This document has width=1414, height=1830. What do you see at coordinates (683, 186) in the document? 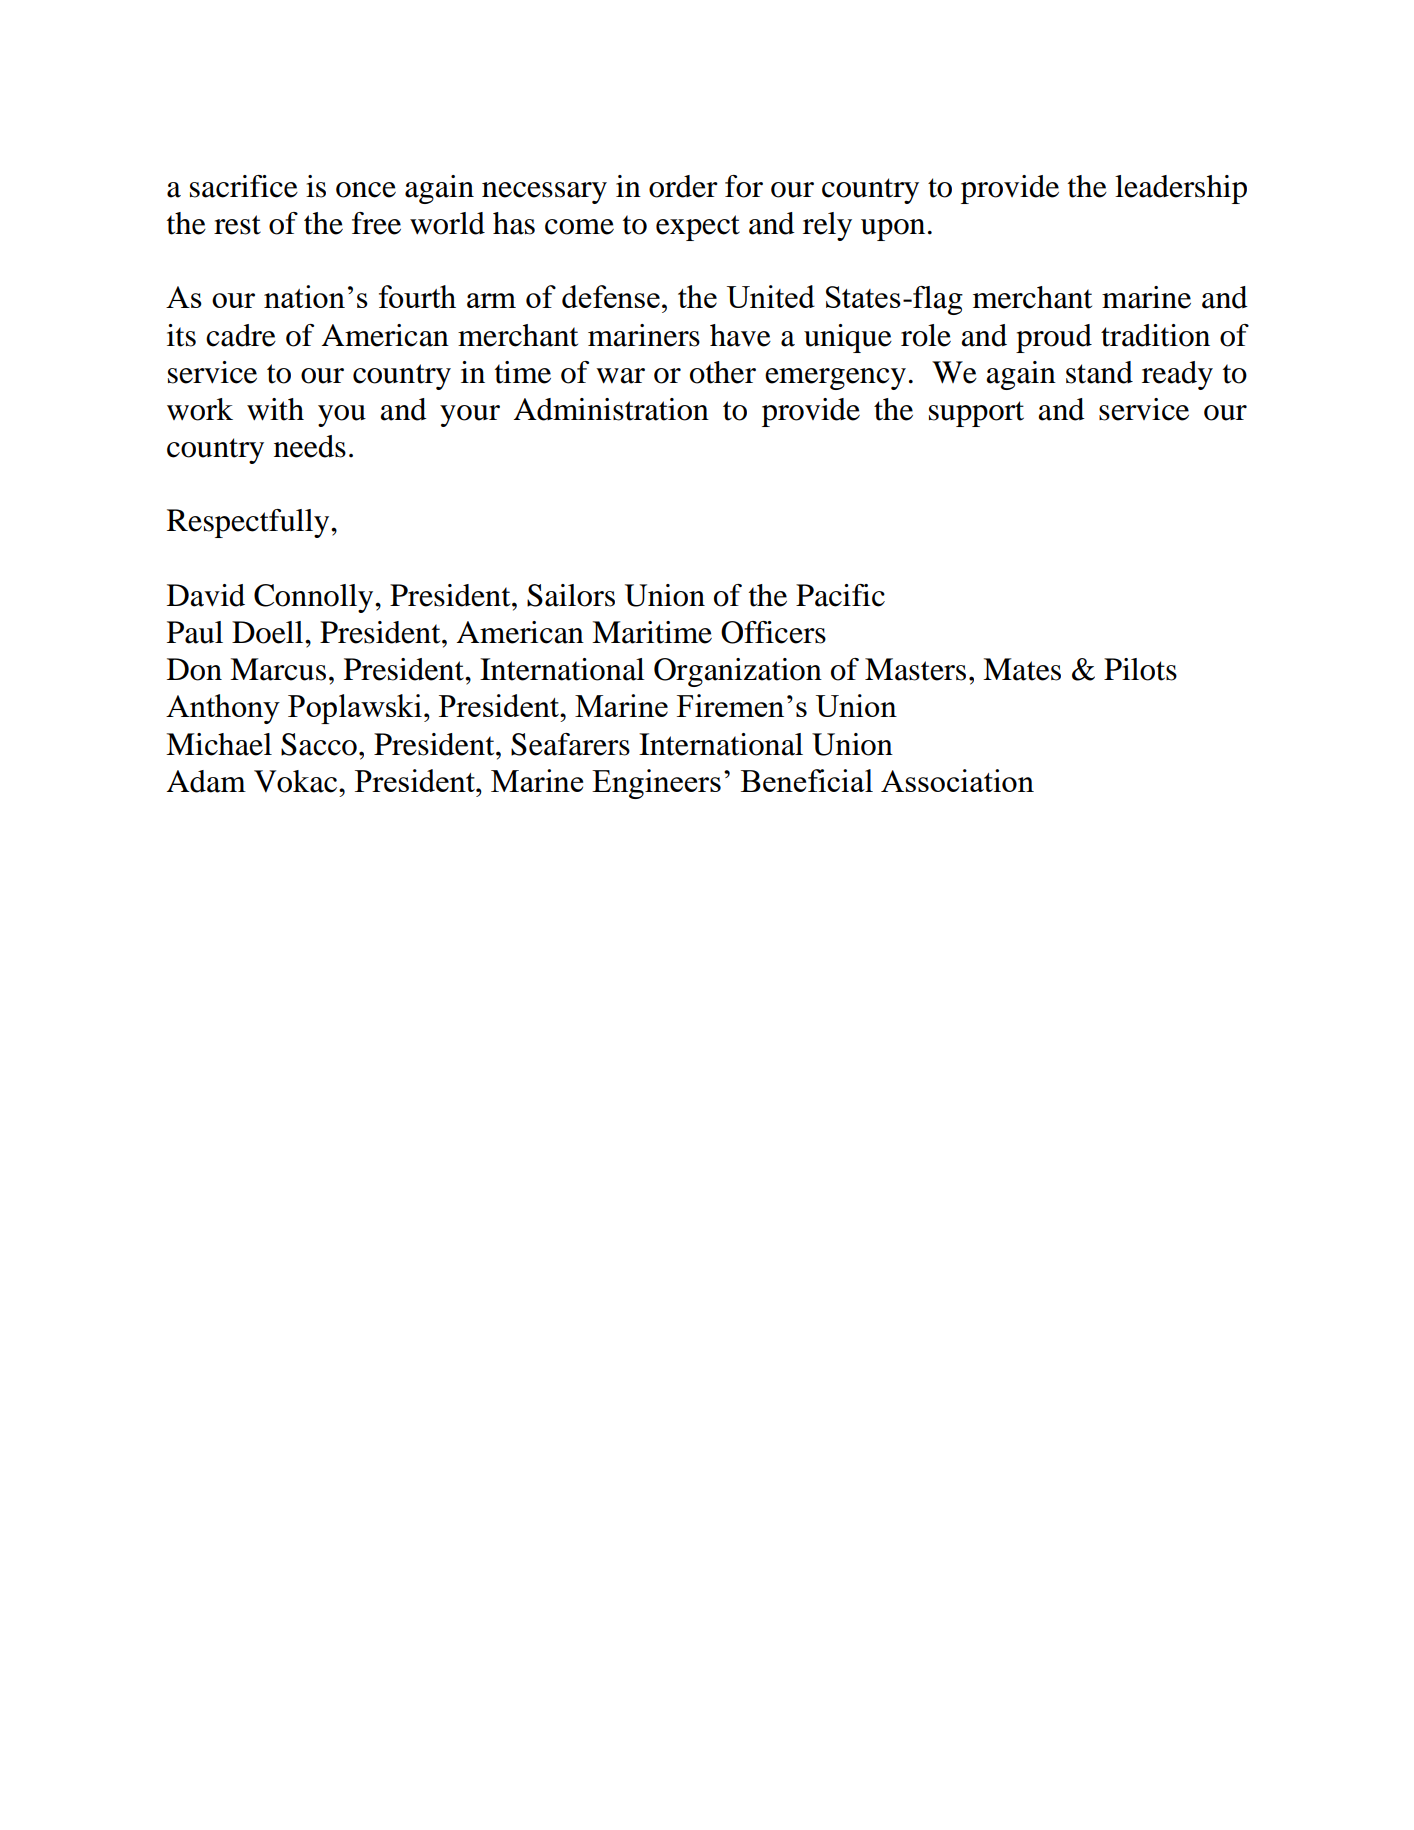
I see `order` at bounding box center [683, 186].
